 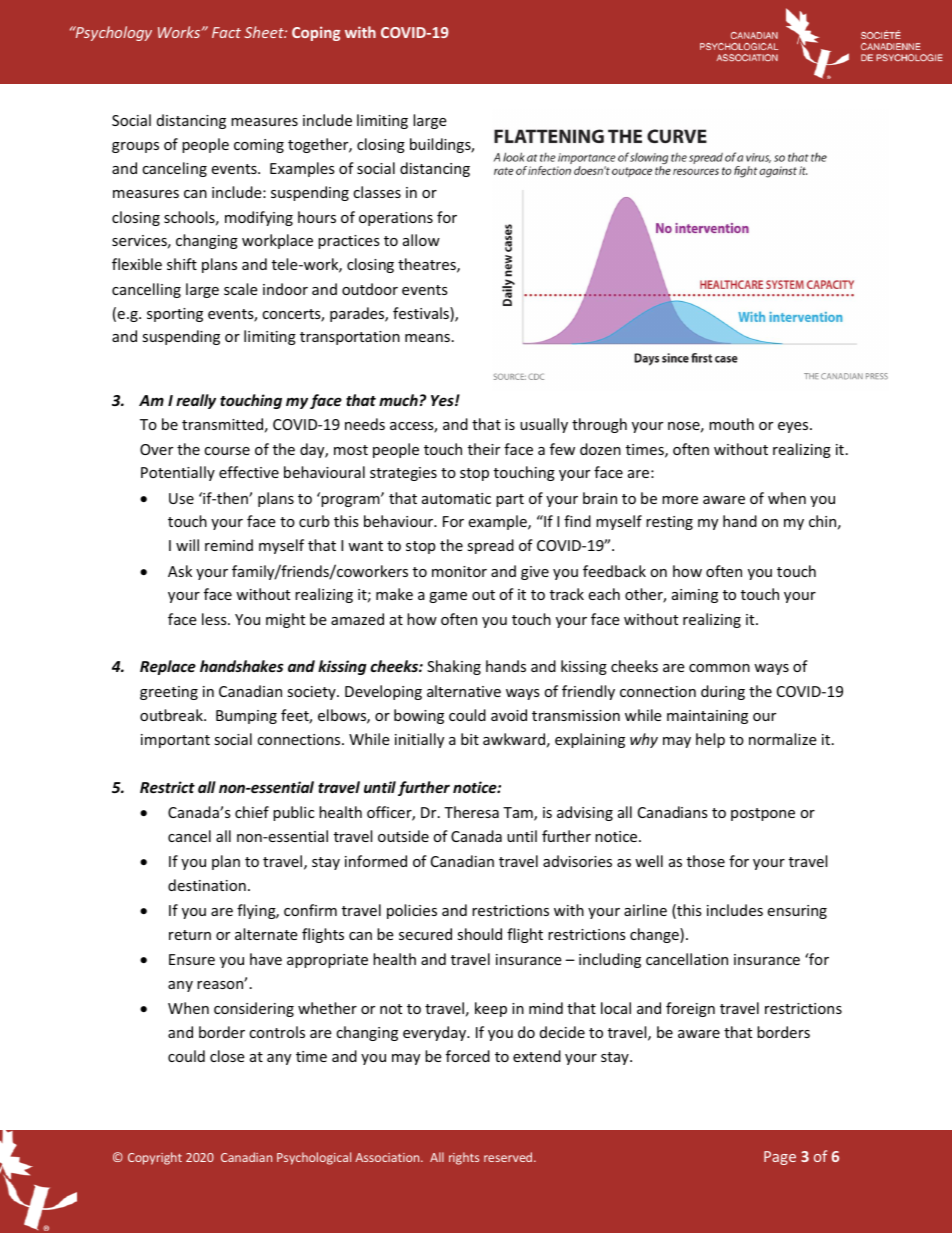 I want to click on aiming, so click(x=695, y=596).
